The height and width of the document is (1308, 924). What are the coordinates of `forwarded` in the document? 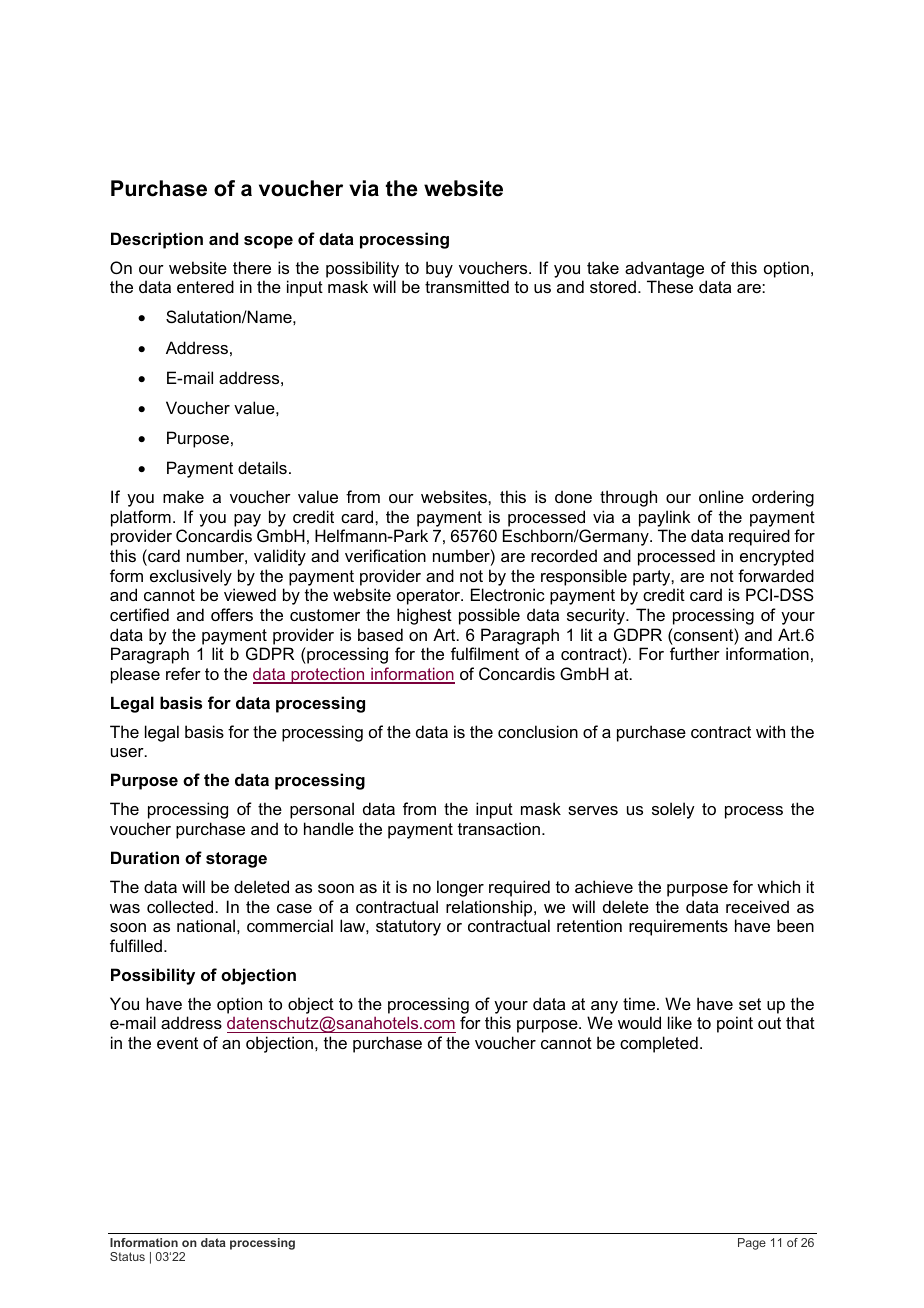 It's located at (776, 575).
